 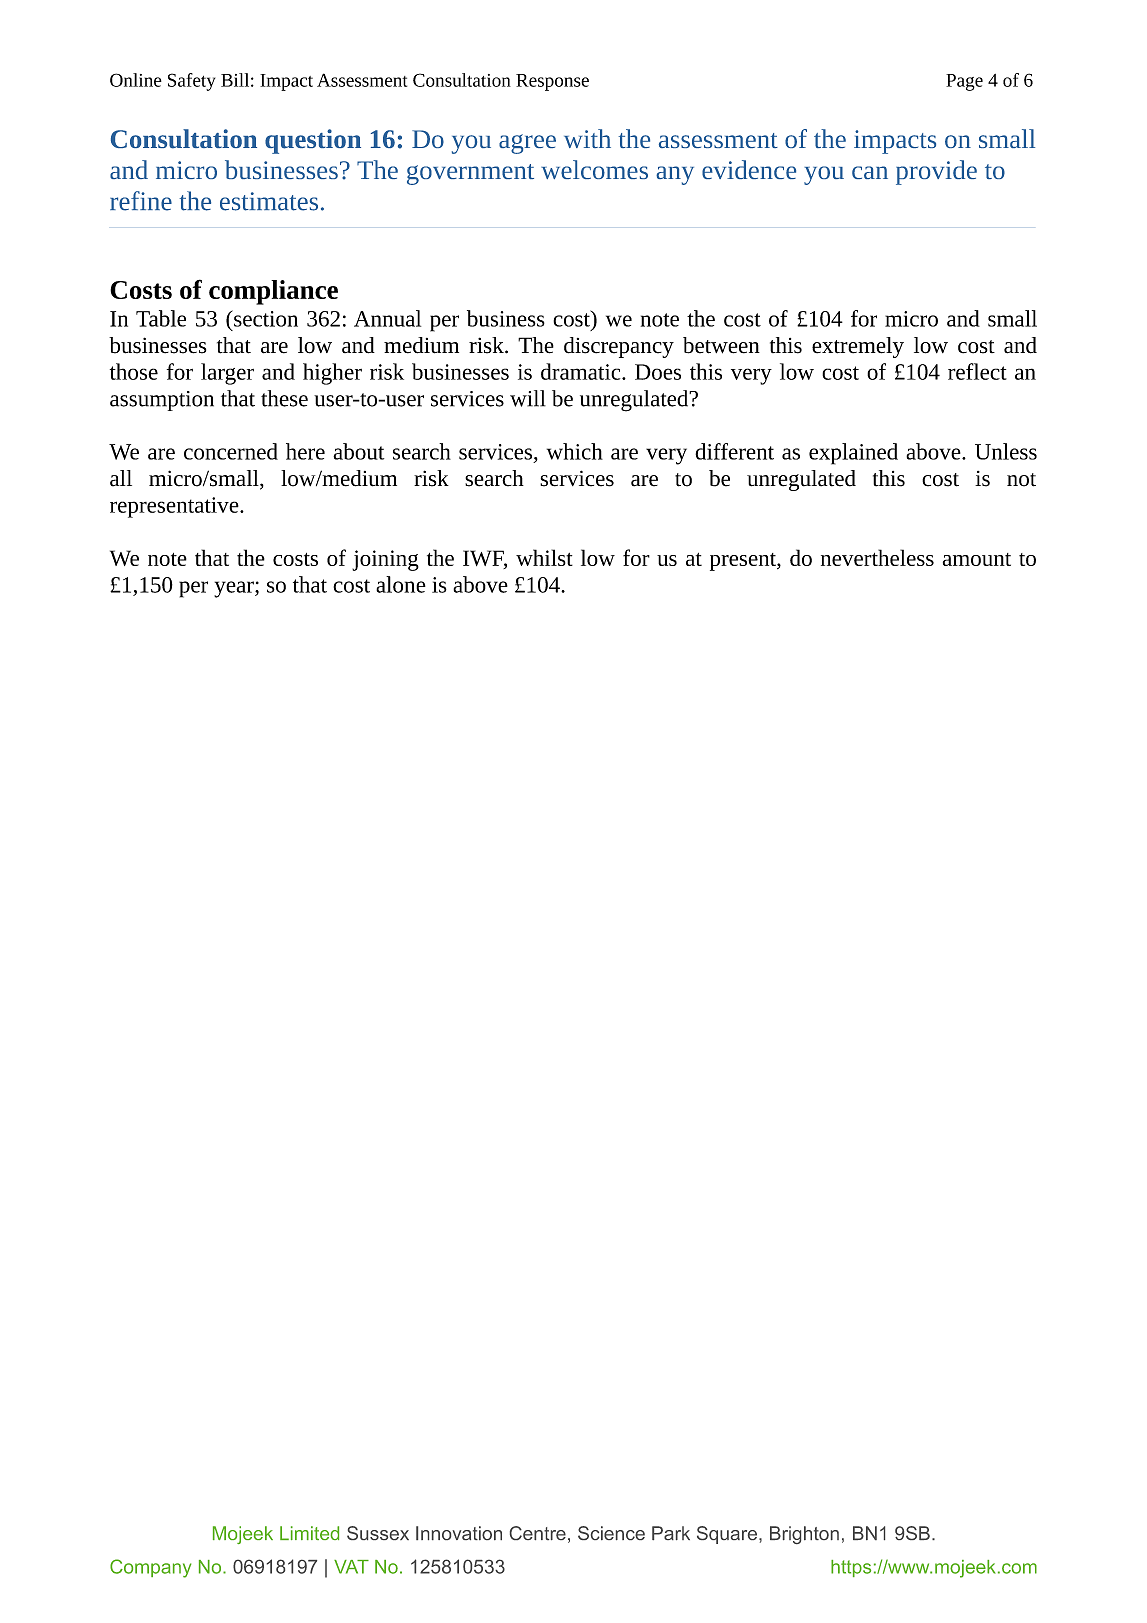 What do you see at coordinates (804, 1535) in the document?
I see `Brighton` at bounding box center [804, 1535].
